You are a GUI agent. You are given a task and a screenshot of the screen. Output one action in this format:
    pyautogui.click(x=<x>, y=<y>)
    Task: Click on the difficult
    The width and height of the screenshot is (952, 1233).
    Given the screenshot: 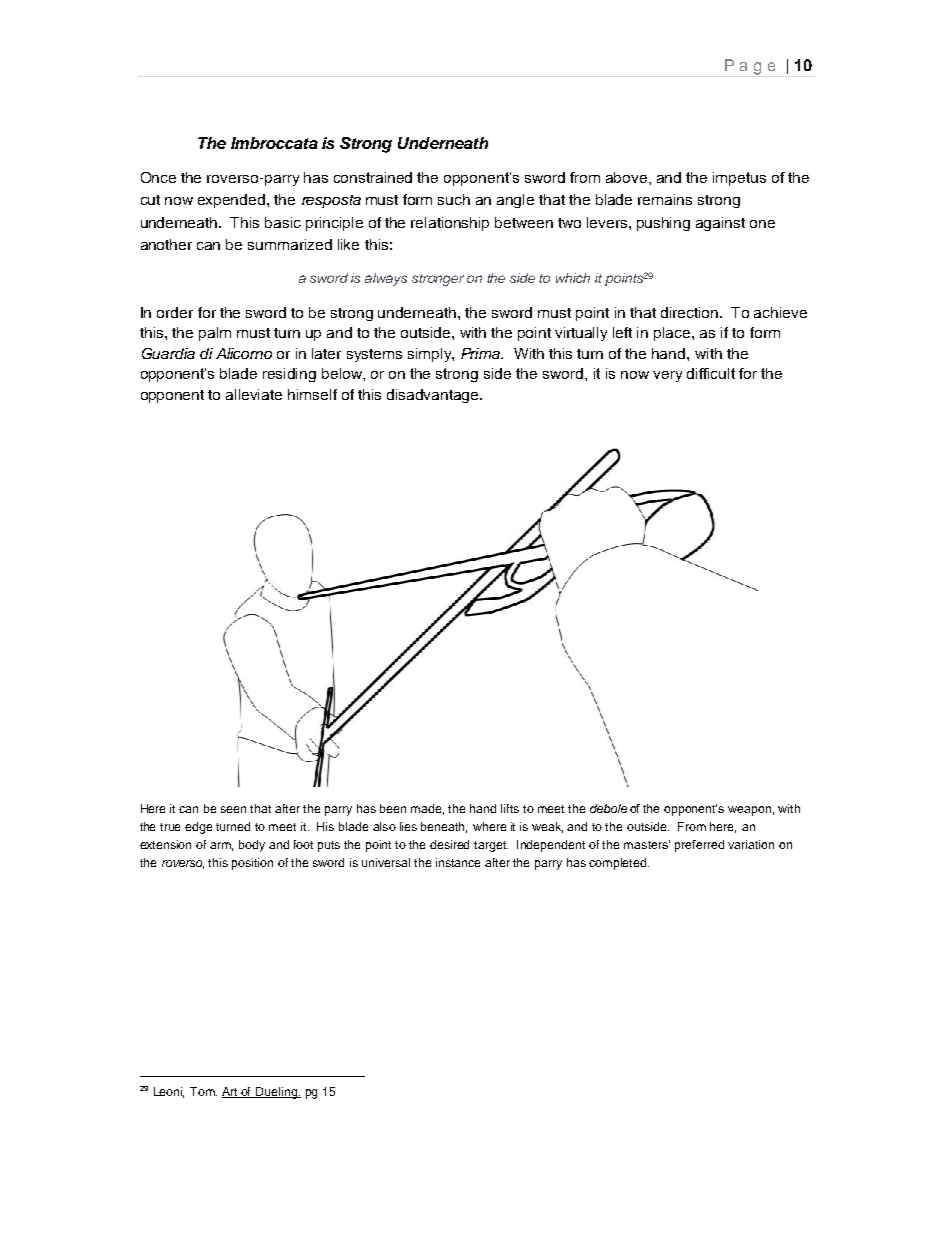 What is the action you would take?
    pyautogui.click(x=711, y=373)
